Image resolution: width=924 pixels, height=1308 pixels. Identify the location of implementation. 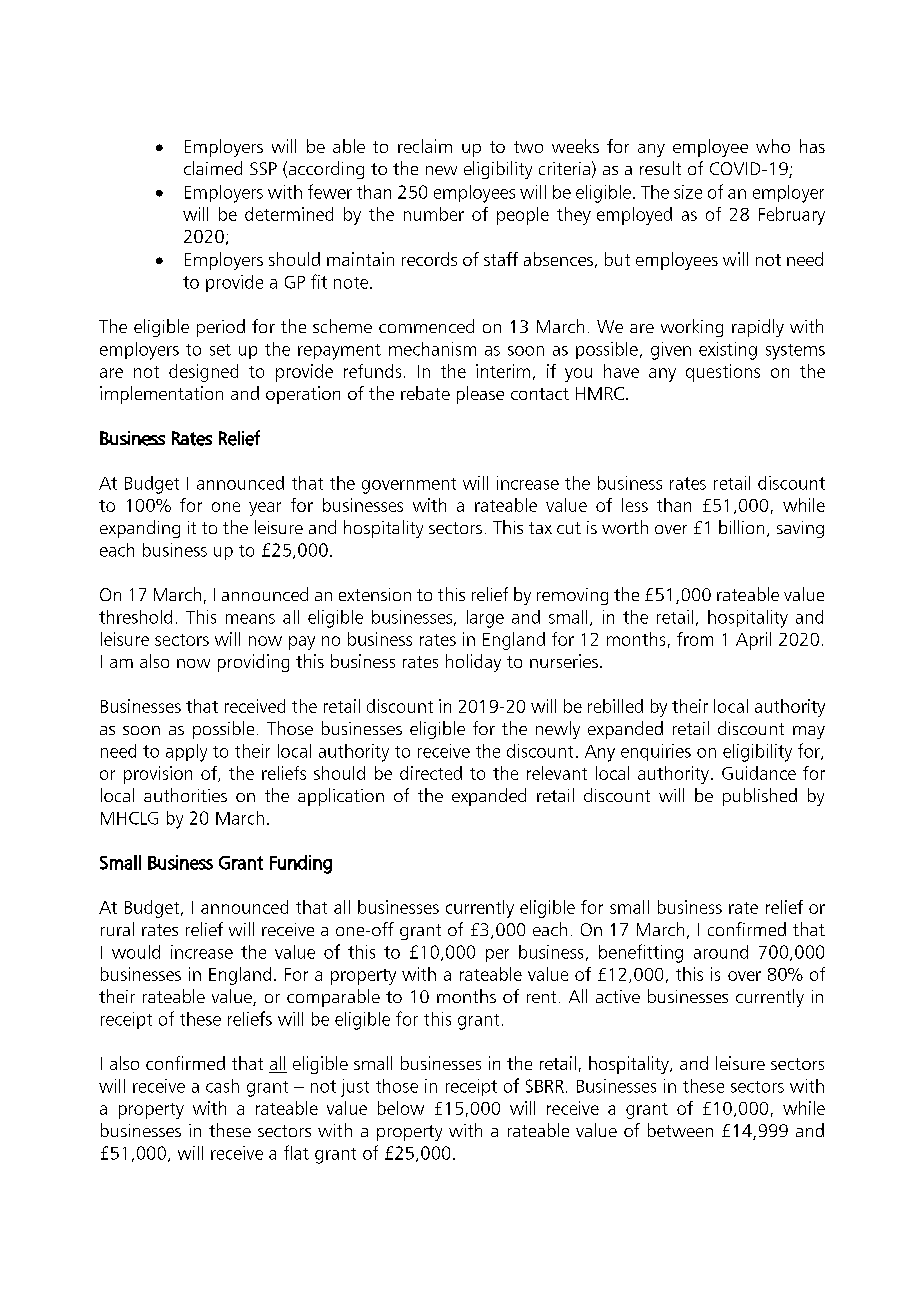
(161, 395).
